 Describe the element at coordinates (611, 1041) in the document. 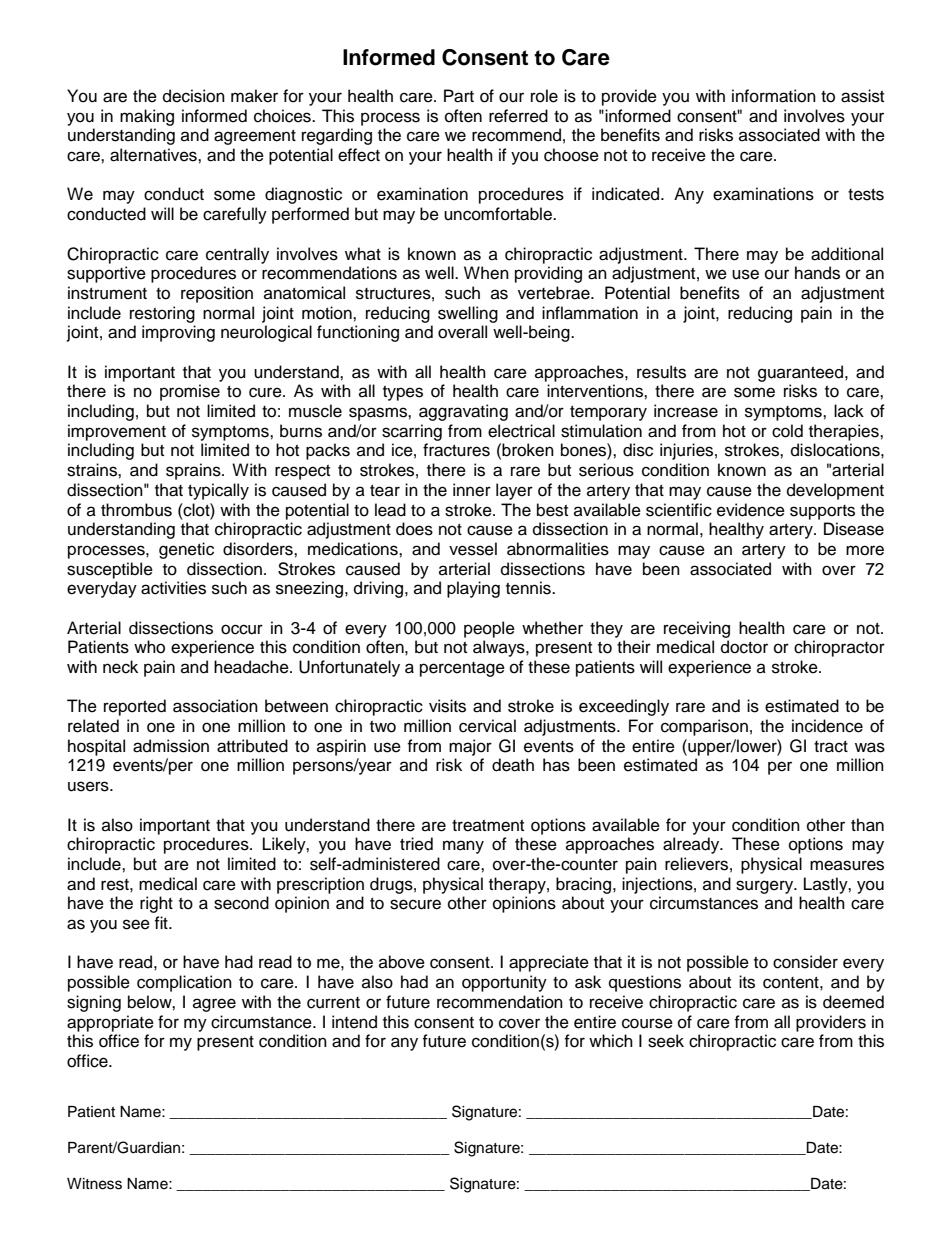

I see `which` at that location.
